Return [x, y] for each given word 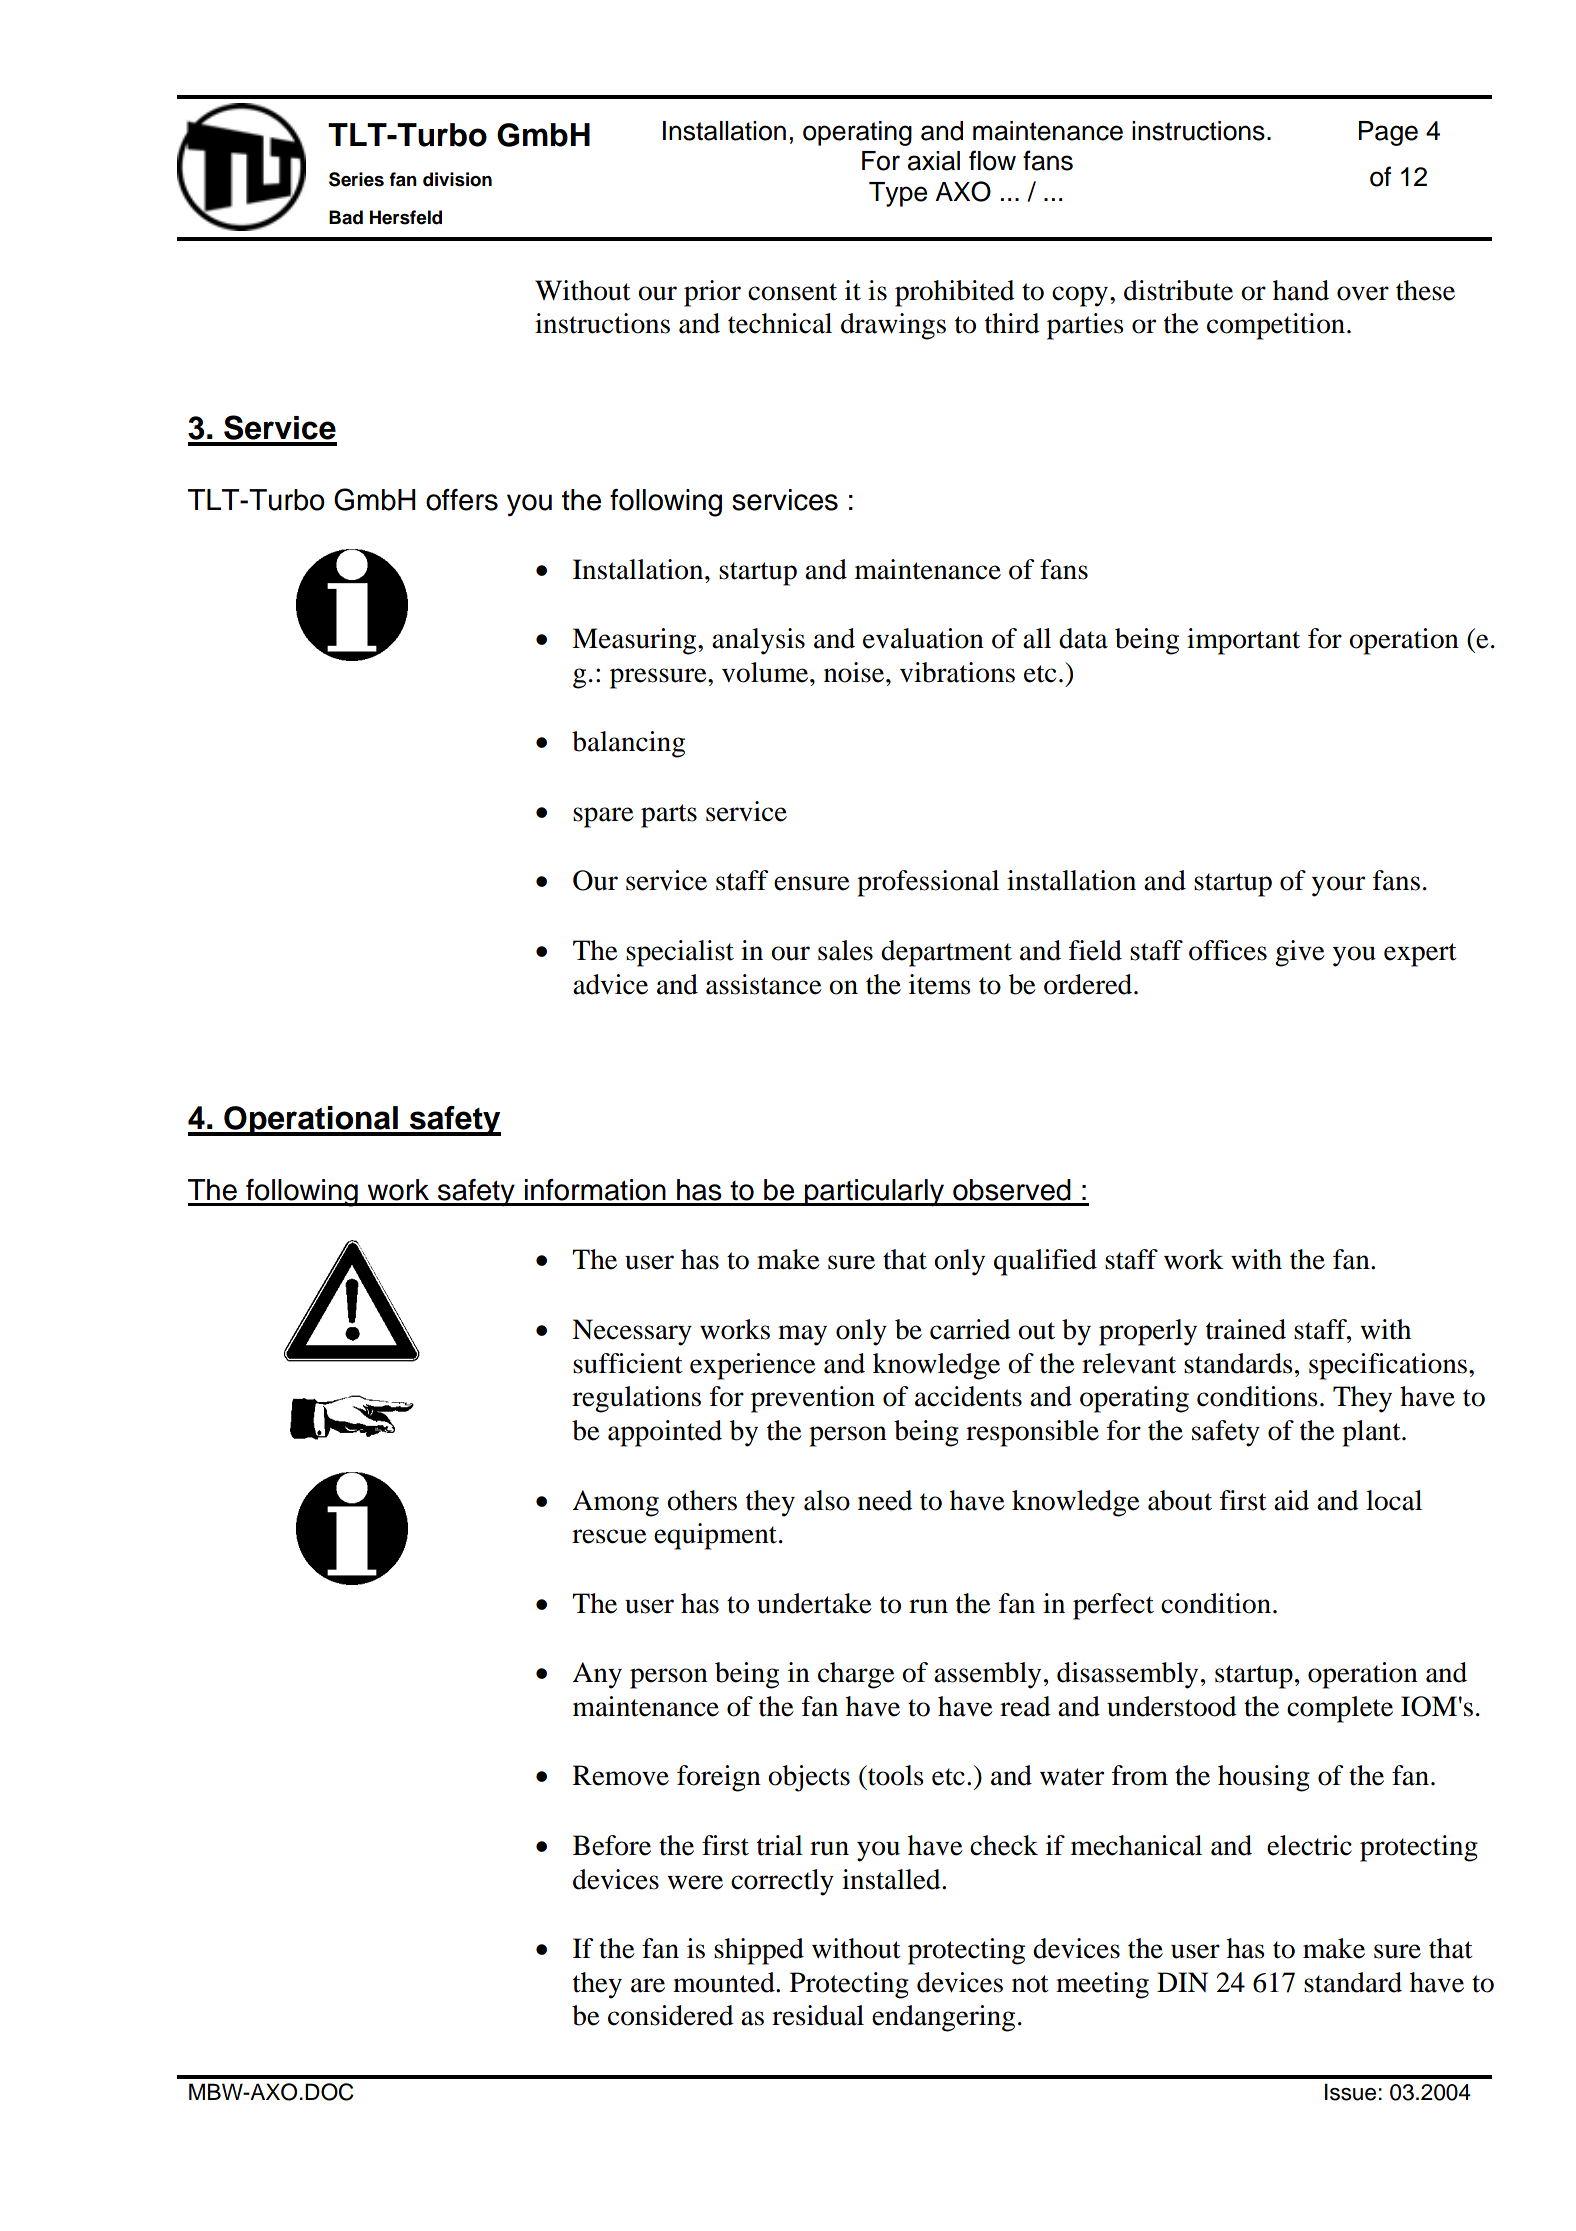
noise [855, 672]
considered [671, 2015]
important [1243, 641]
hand [1301, 290]
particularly [874, 1193]
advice [610, 984]
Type [898, 194]
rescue [609, 1536]
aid [1291, 1500]
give [1300, 953]
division [457, 179]
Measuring [635, 641]
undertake [814, 1603]
